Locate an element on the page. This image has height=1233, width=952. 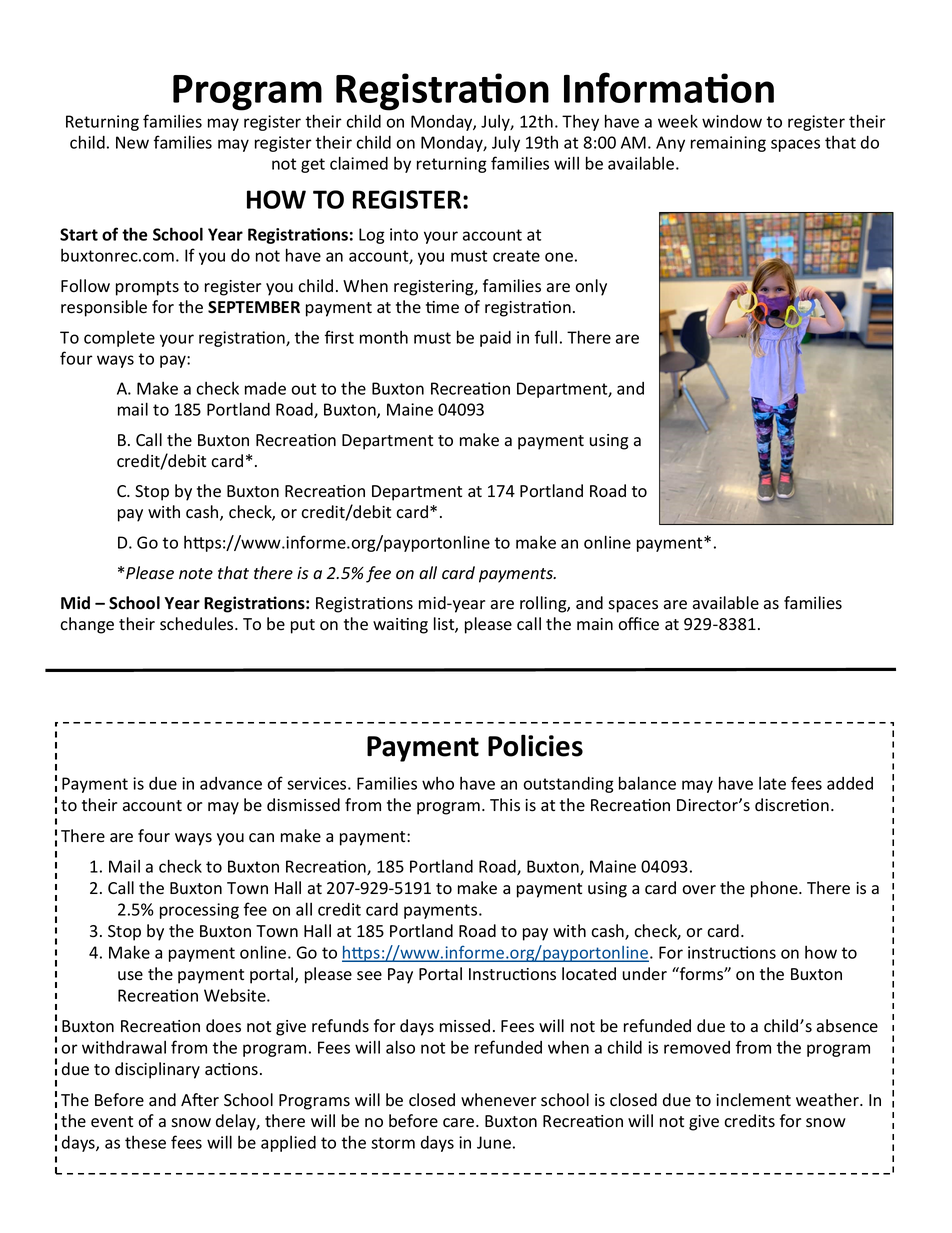
They is located at coordinates (580, 123).
